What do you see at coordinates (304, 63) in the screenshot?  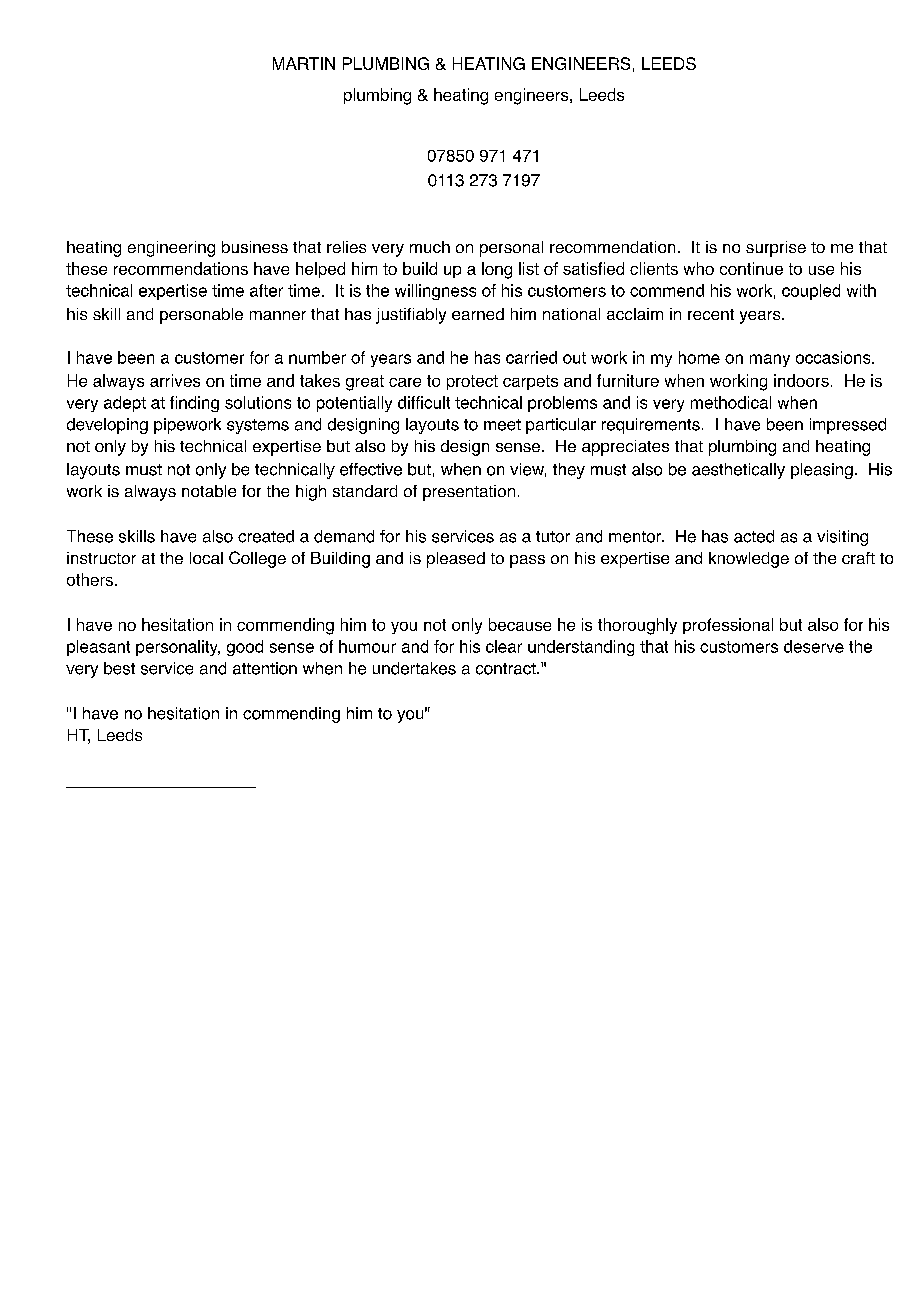 I see `MARTIN` at bounding box center [304, 63].
